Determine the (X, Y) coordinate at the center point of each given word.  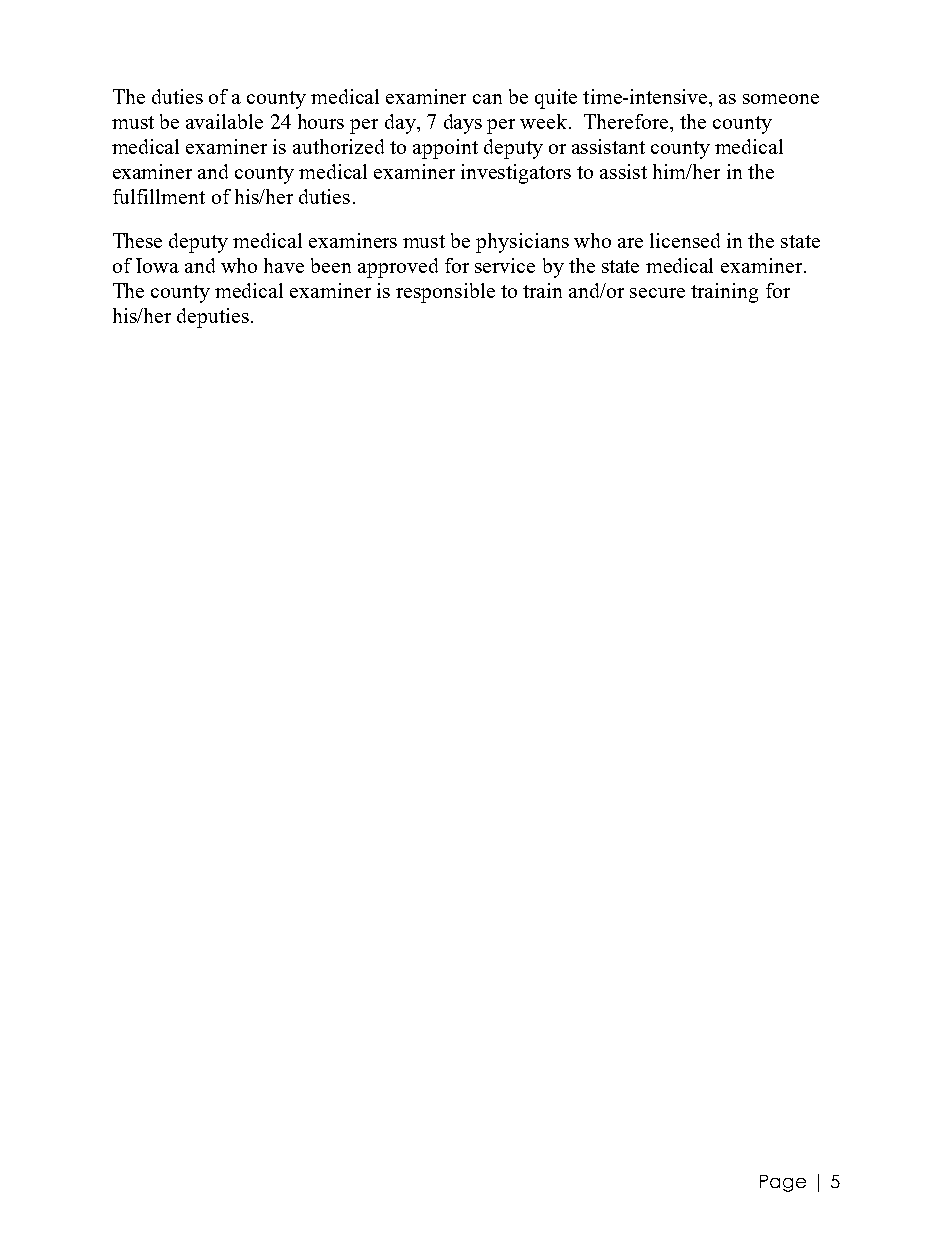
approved (398, 268)
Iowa (157, 265)
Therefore (627, 121)
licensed (685, 240)
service (505, 265)
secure (657, 293)
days (463, 124)
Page (783, 1183)
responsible (445, 293)
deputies (213, 318)
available (224, 121)
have (284, 265)
